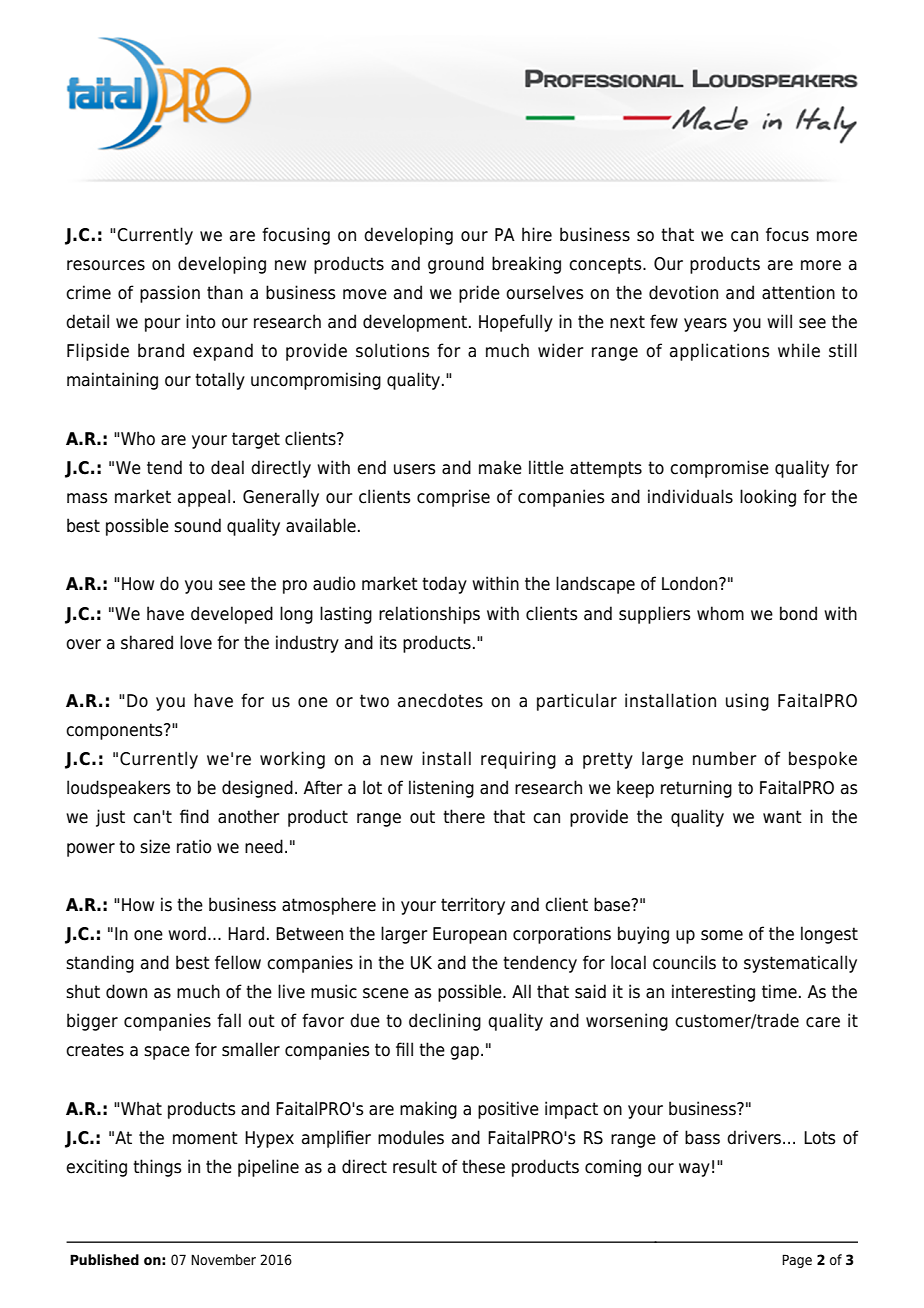 This screenshot has width=924, height=1308. I want to click on requiring, so click(518, 760).
